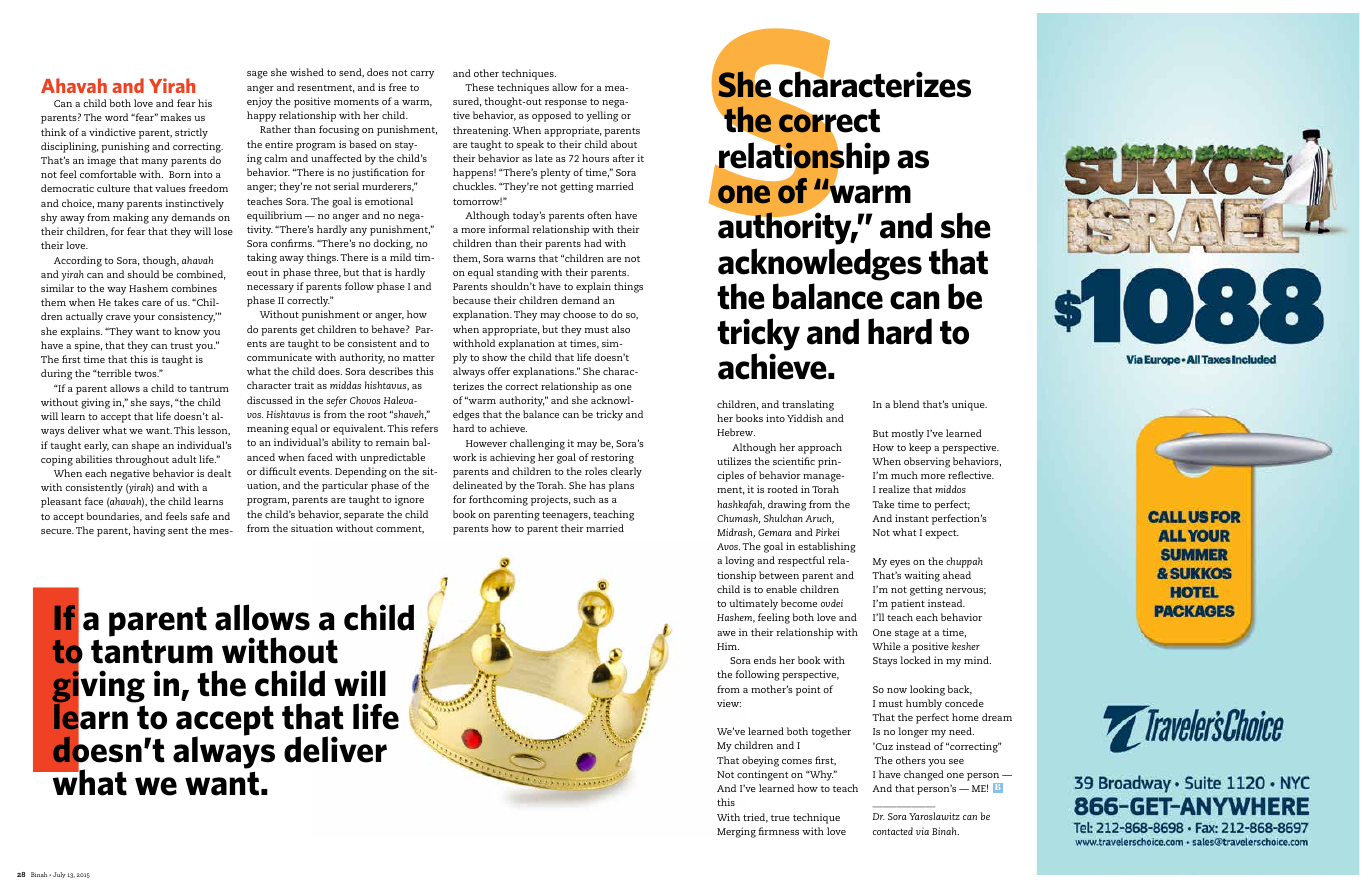 The height and width of the document is (891, 1372). I want to click on makes, so click(175, 117).
